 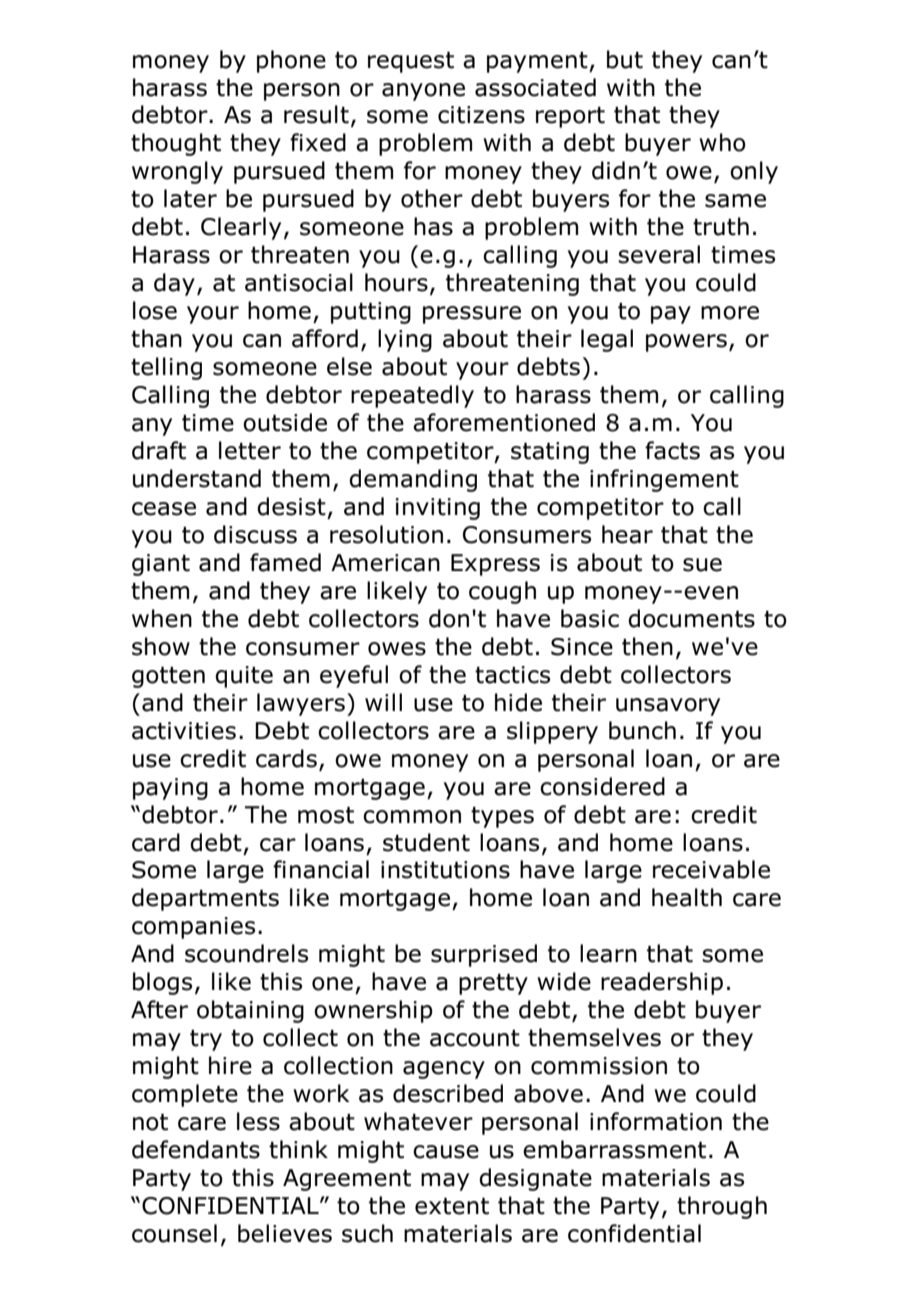 I want to click on health, so click(x=687, y=897).
